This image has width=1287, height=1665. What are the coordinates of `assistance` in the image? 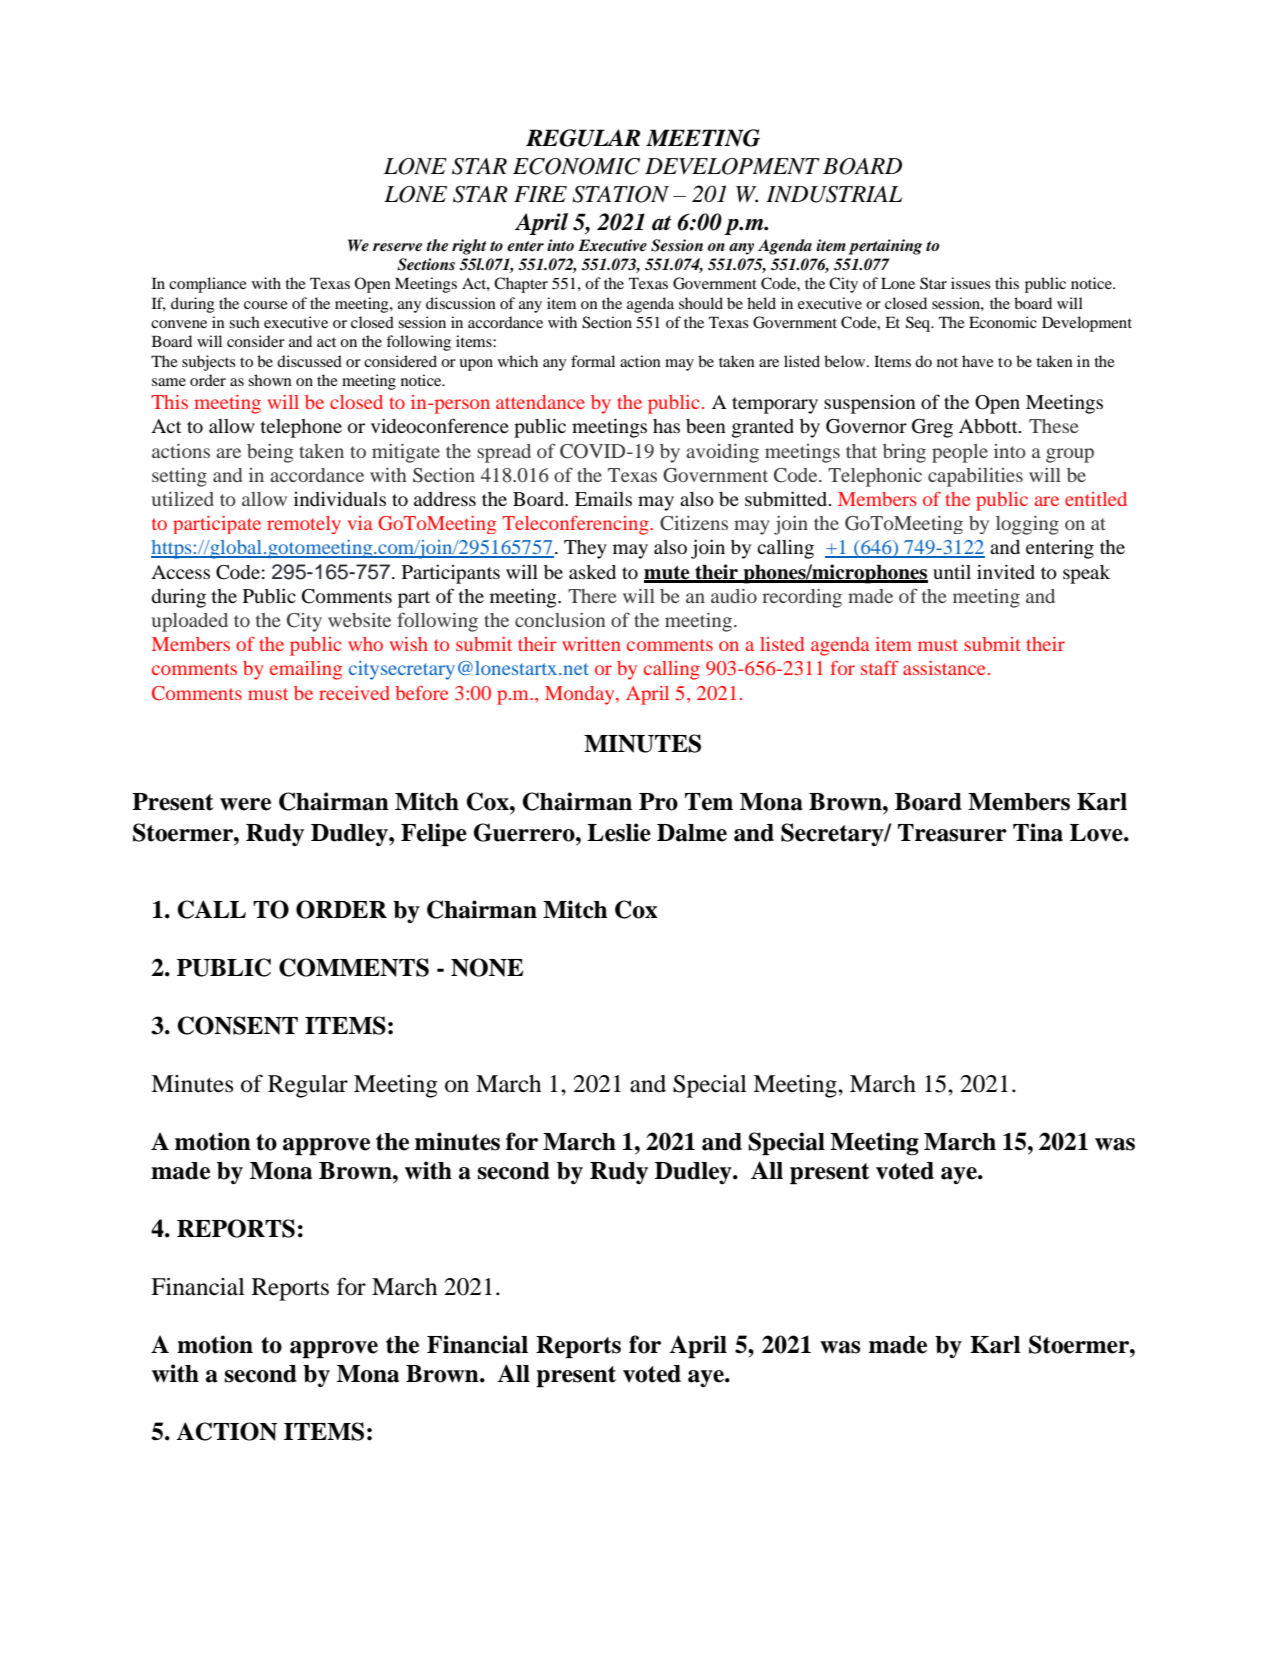 It's located at (944, 668).
